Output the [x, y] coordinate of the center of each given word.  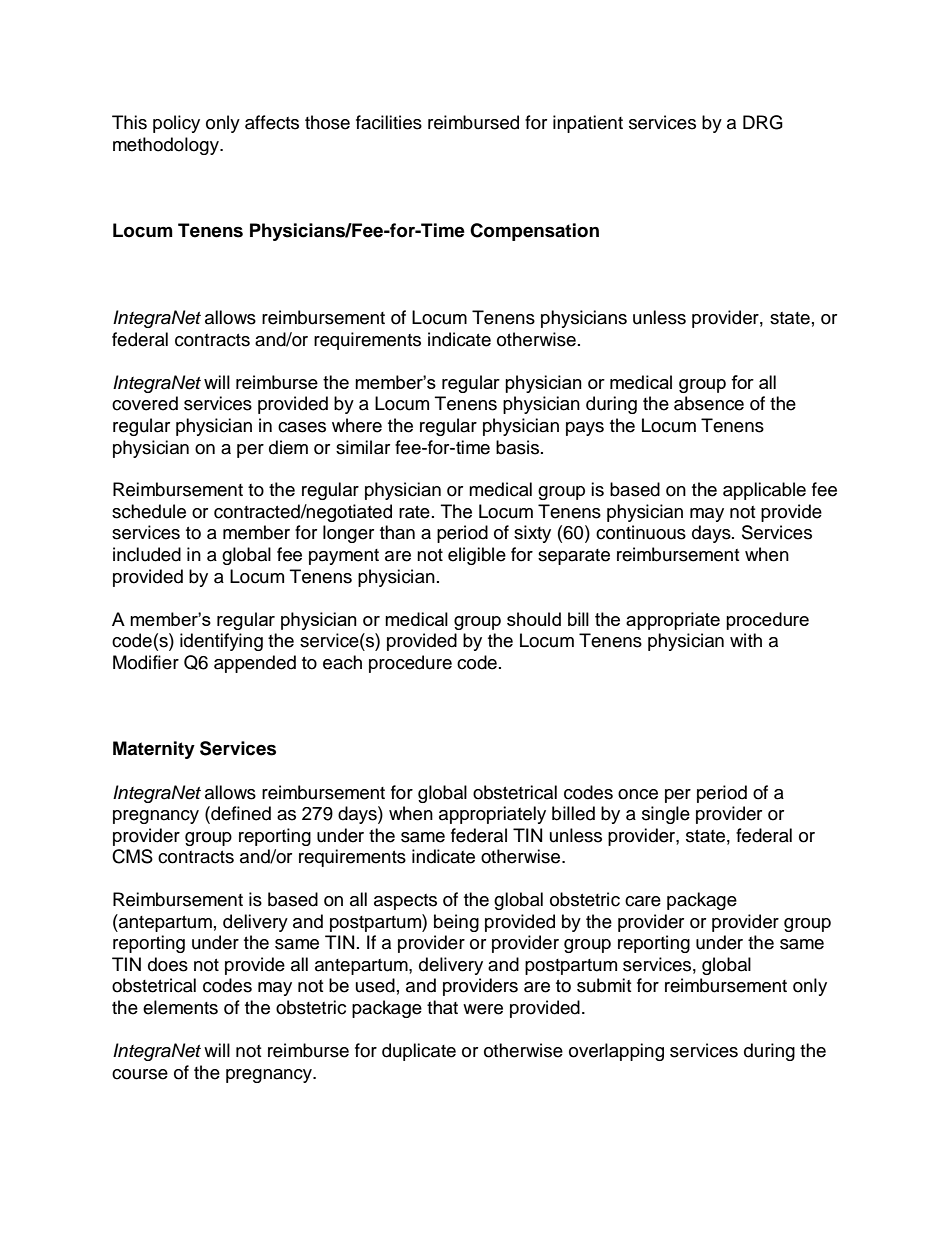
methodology [167, 146]
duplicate [419, 1052]
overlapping [616, 1052]
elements [180, 1007]
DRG [763, 122]
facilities [389, 122]
